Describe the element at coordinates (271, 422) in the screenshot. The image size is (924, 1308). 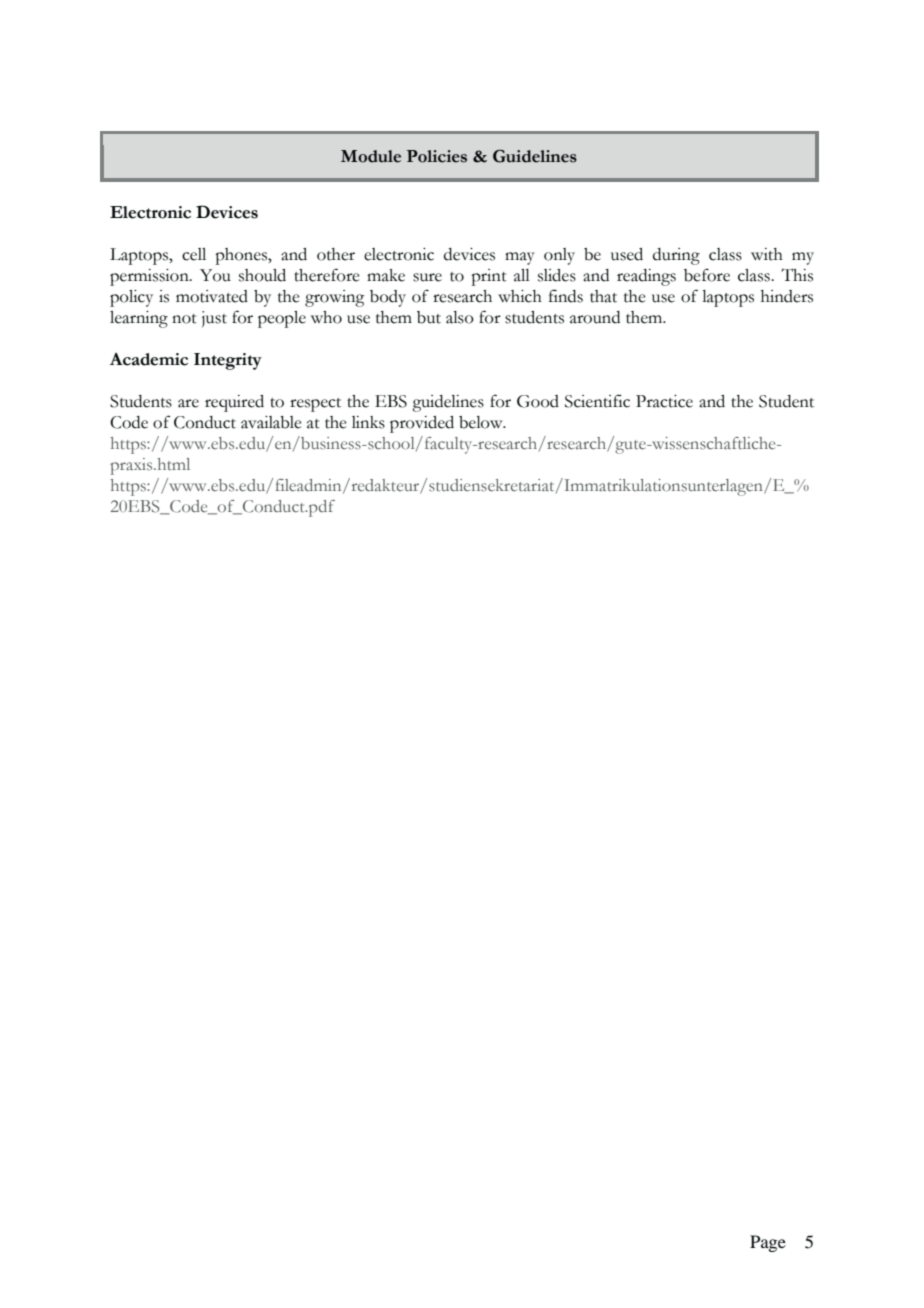
I see `available` at that location.
